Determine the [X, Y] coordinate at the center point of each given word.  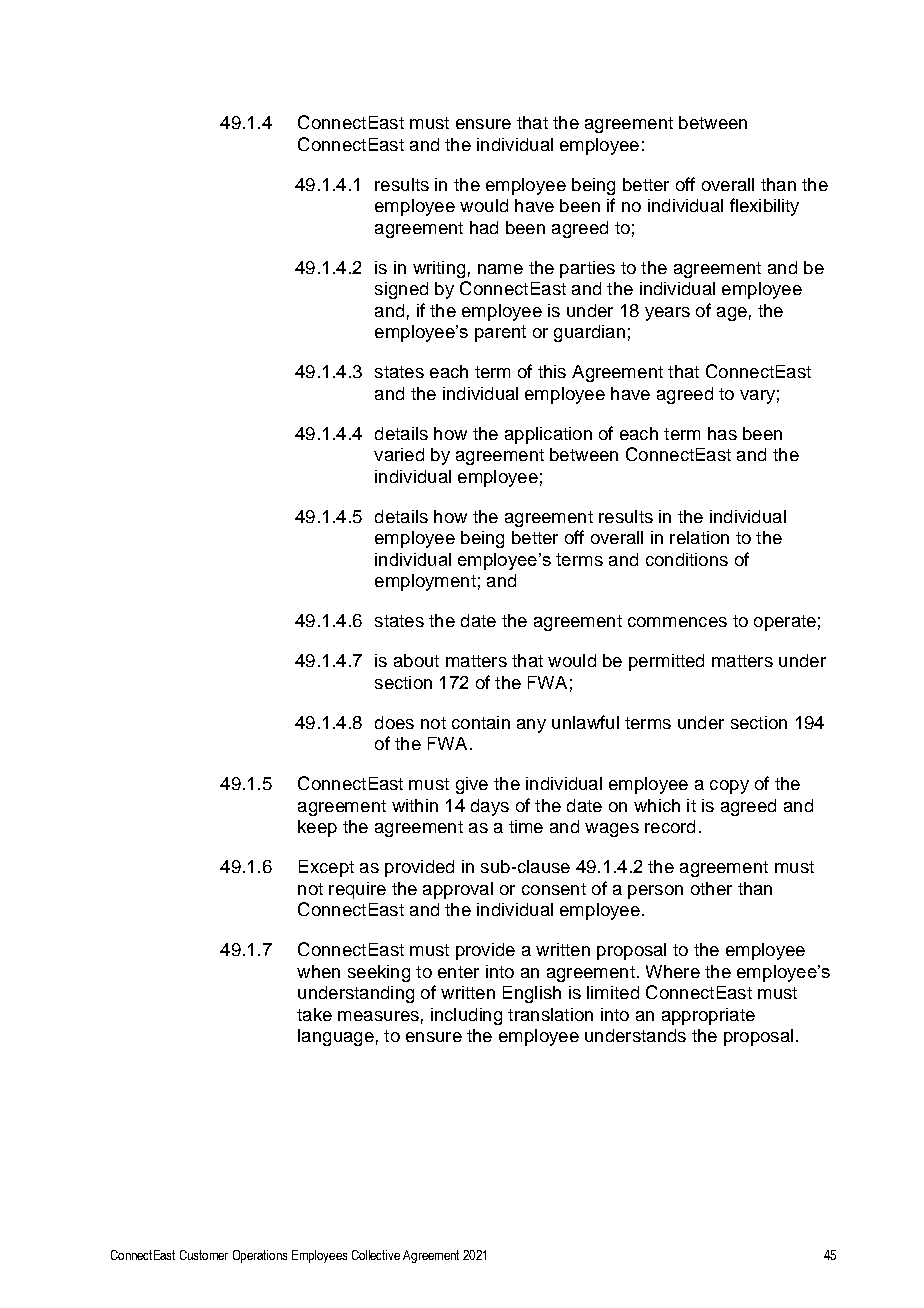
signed [401, 290]
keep [317, 828]
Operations [260, 1256]
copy [729, 787]
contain [481, 722]
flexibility [764, 207]
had [484, 227]
